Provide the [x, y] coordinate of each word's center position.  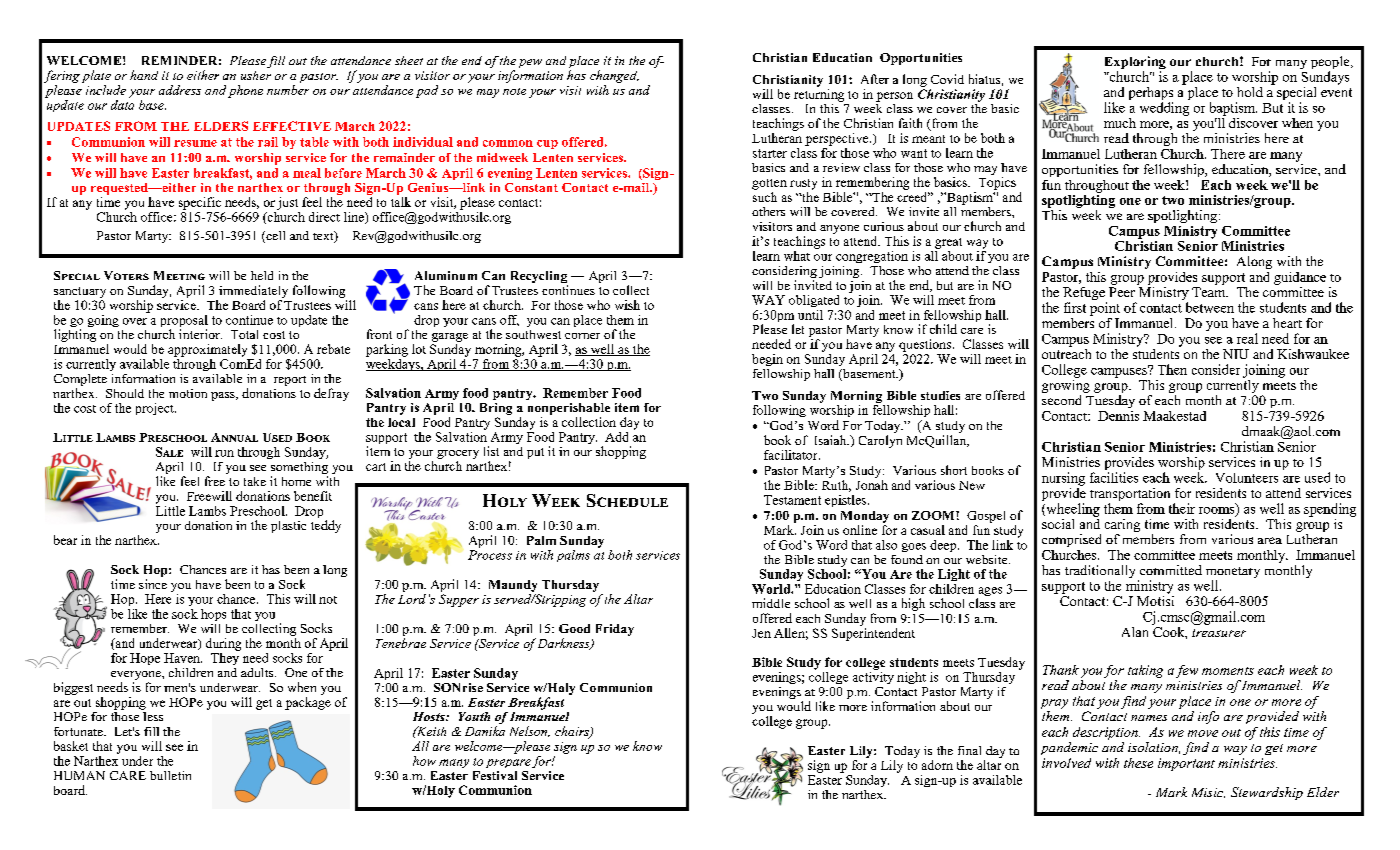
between [1210, 307]
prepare [508, 763]
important [1186, 764]
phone [245, 91]
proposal [184, 322]
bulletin [170, 775]
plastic [288, 527]
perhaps [1151, 95]
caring [1122, 527]
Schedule [627, 500]
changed [614, 76]
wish [627, 305]
